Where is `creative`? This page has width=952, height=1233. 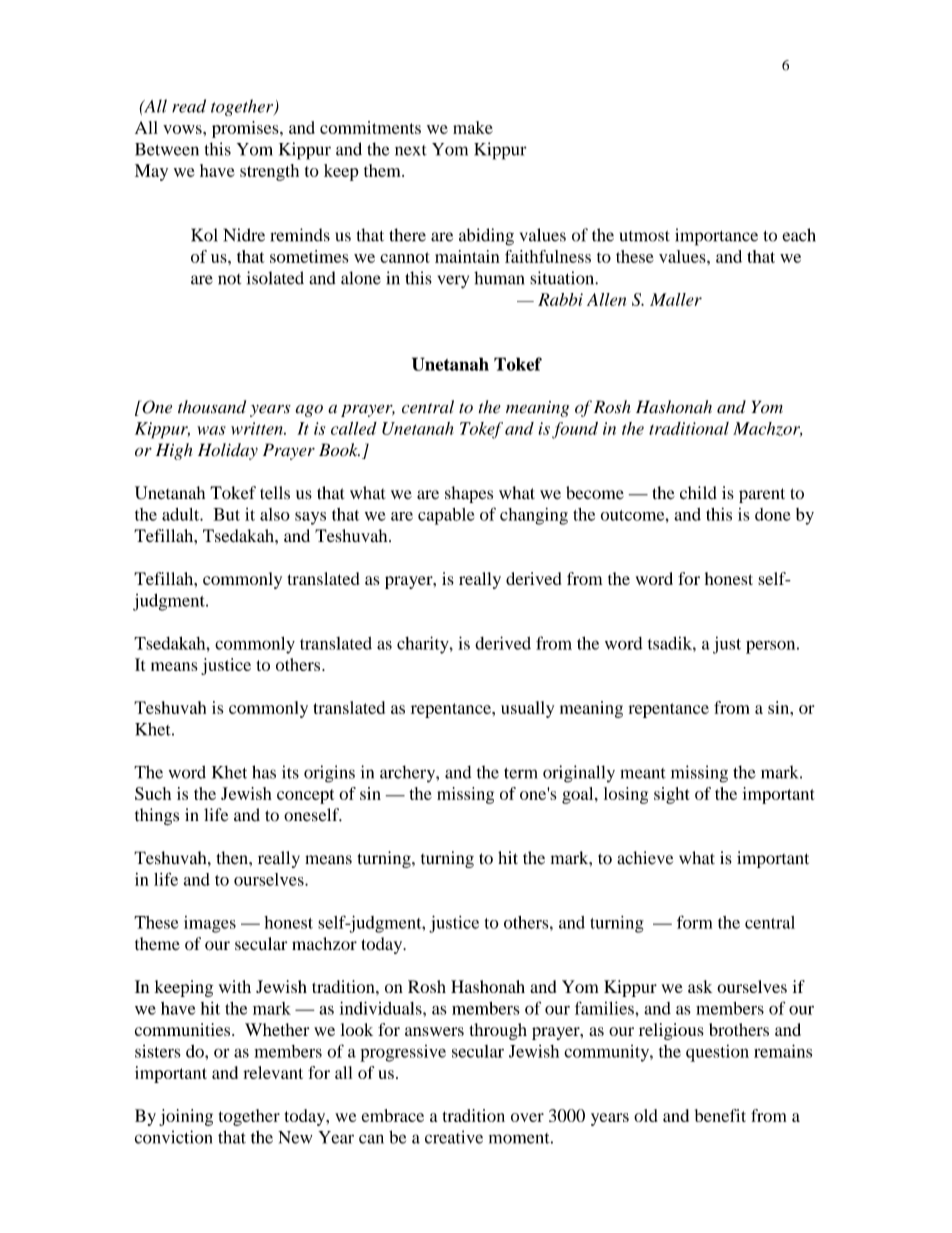
creative is located at coordinates (454, 1137).
